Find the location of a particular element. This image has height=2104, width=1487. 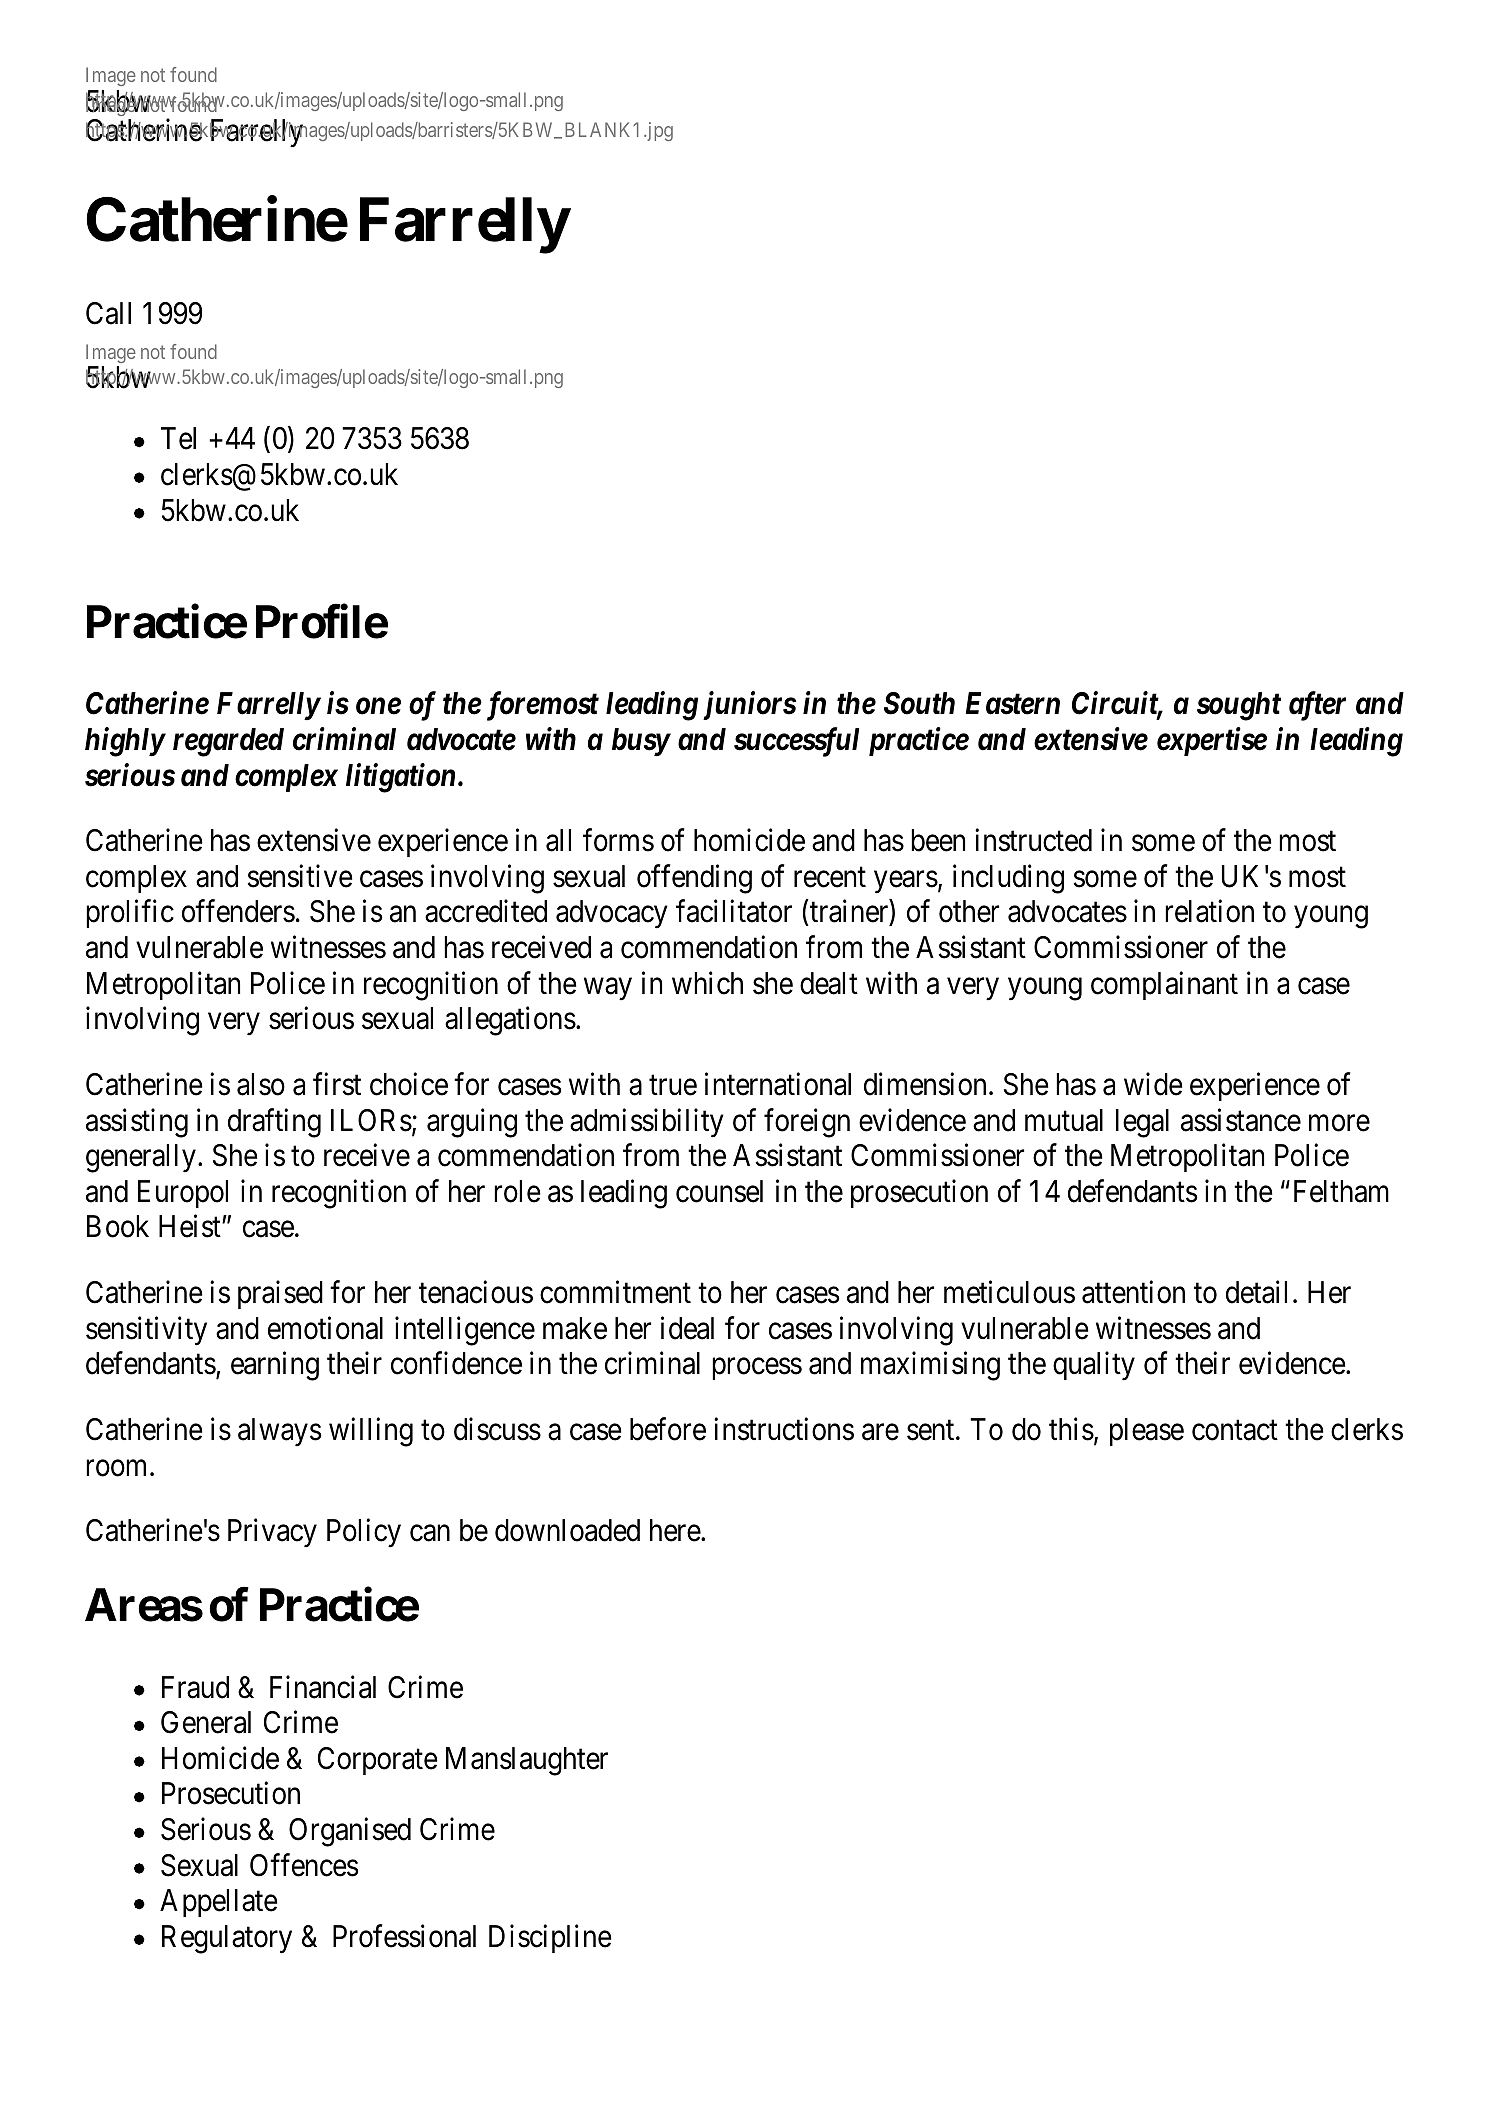

offending is located at coordinates (694, 879).
